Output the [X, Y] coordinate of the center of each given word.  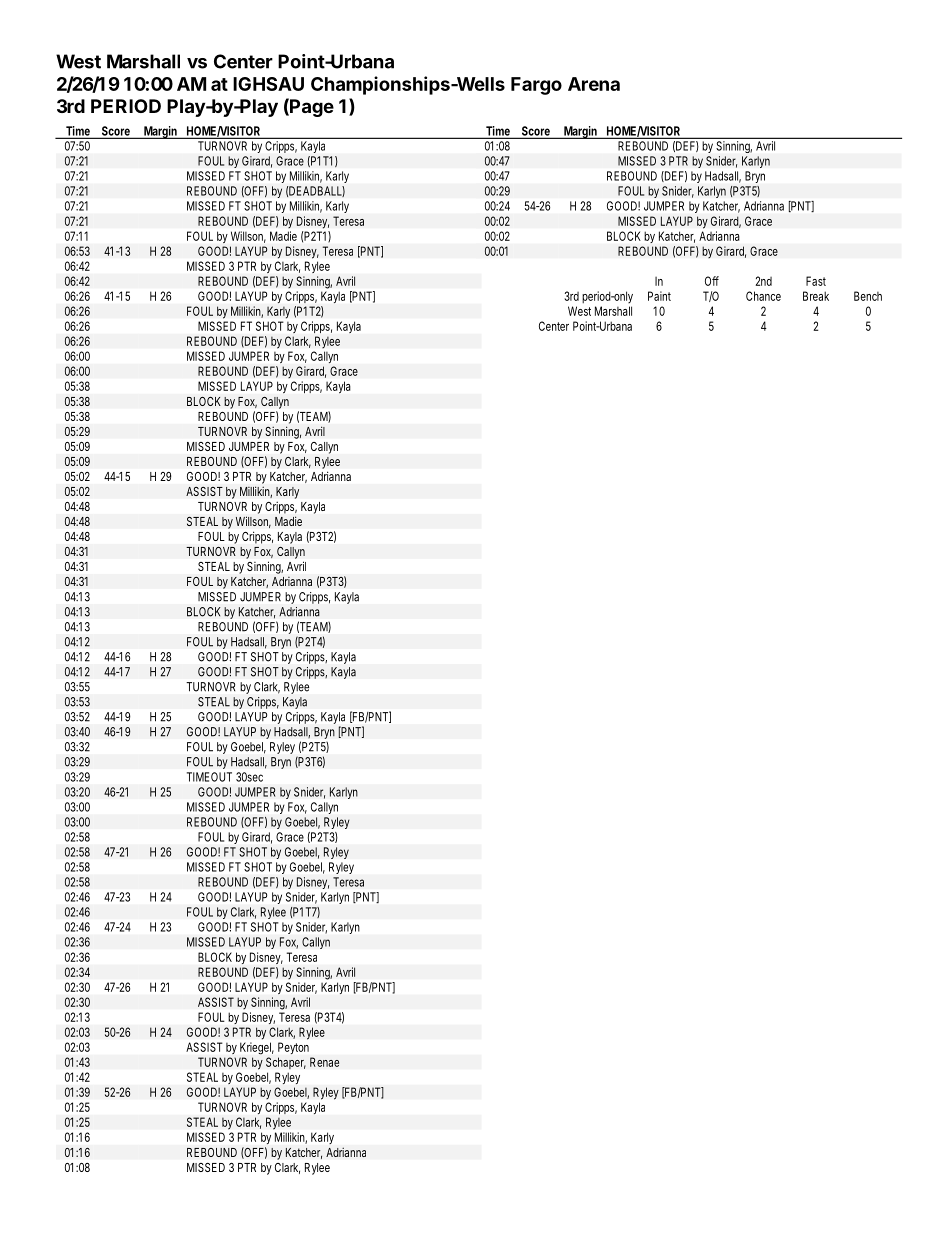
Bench [868, 296]
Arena [594, 84]
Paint [659, 296]
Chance [763, 296]
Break [816, 296]
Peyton [293, 1048]
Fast [816, 281]
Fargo [536, 86]
